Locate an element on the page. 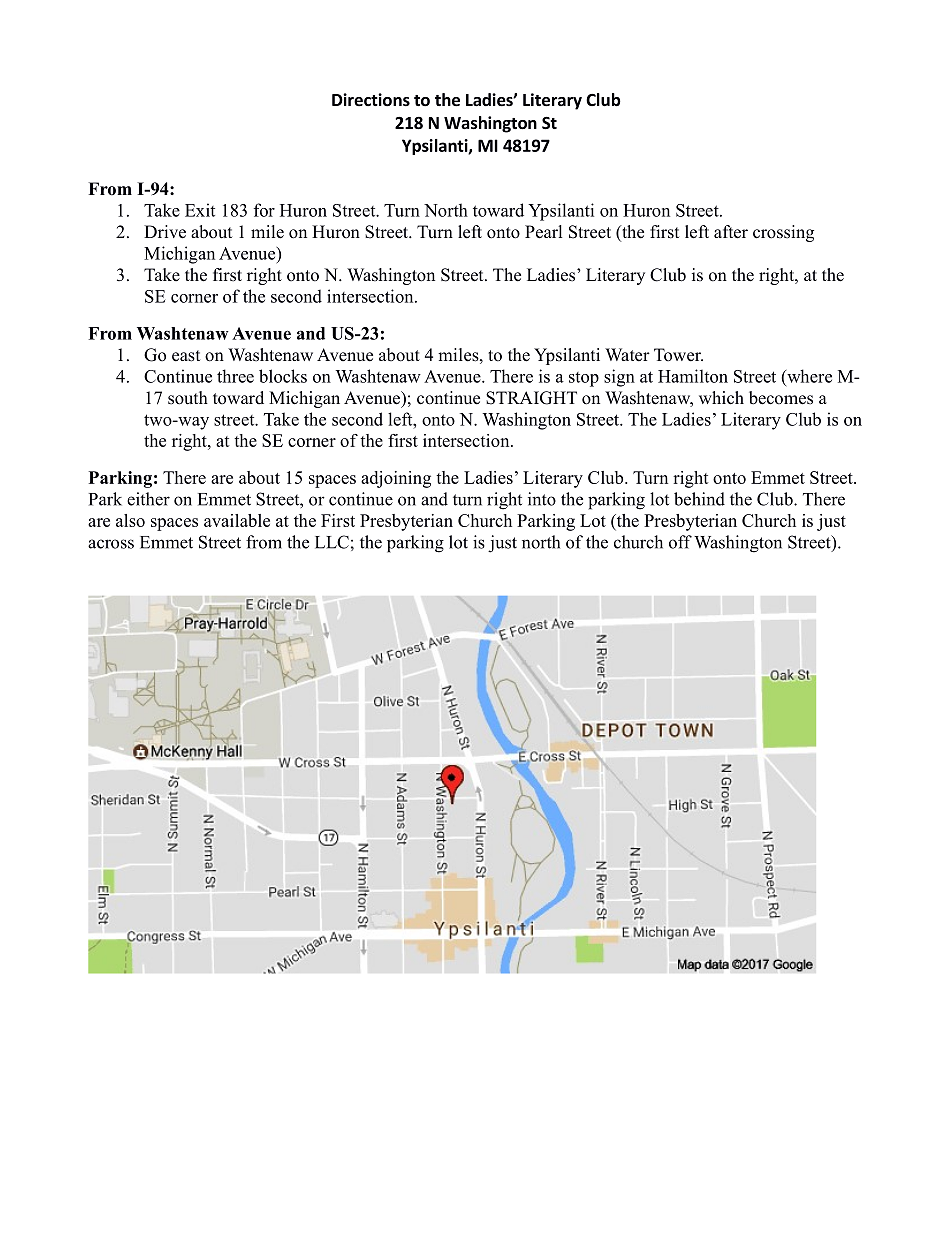 The height and width of the document is (1233, 952). Pearl is located at coordinates (543, 232).
